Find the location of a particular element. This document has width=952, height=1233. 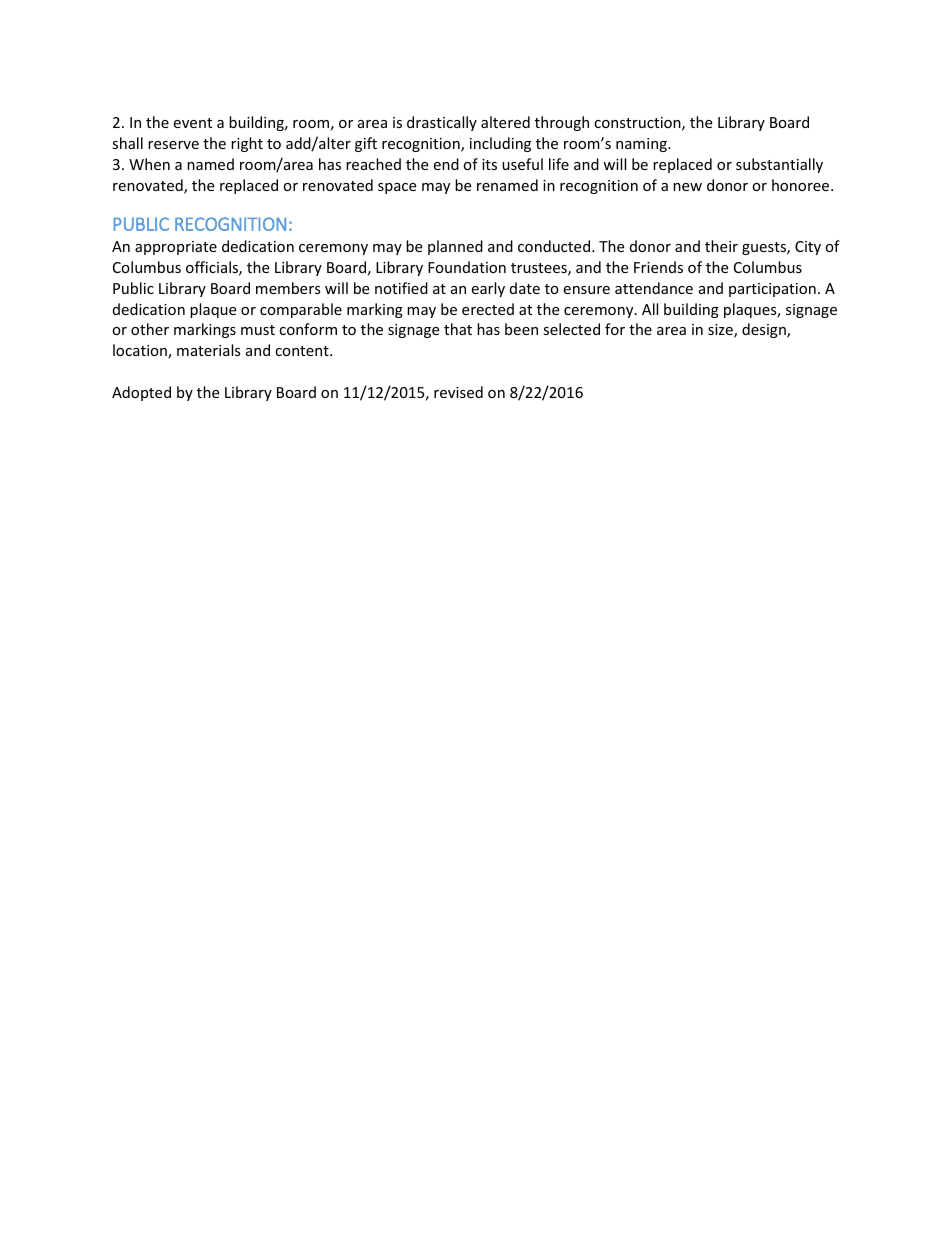

naming is located at coordinates (642, 145).
